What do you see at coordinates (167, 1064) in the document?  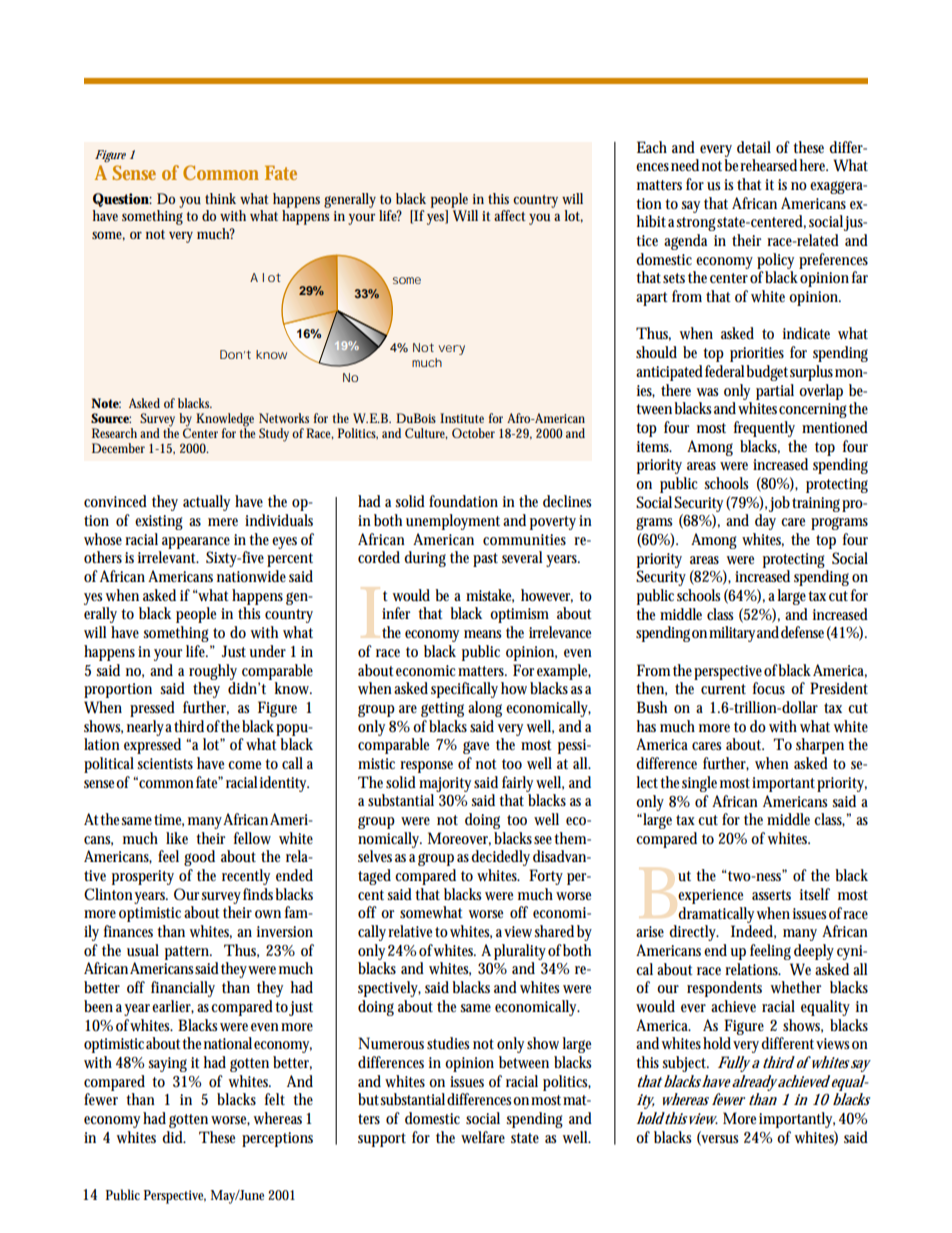 I see `saying` at bounding box center [167, 1064].
